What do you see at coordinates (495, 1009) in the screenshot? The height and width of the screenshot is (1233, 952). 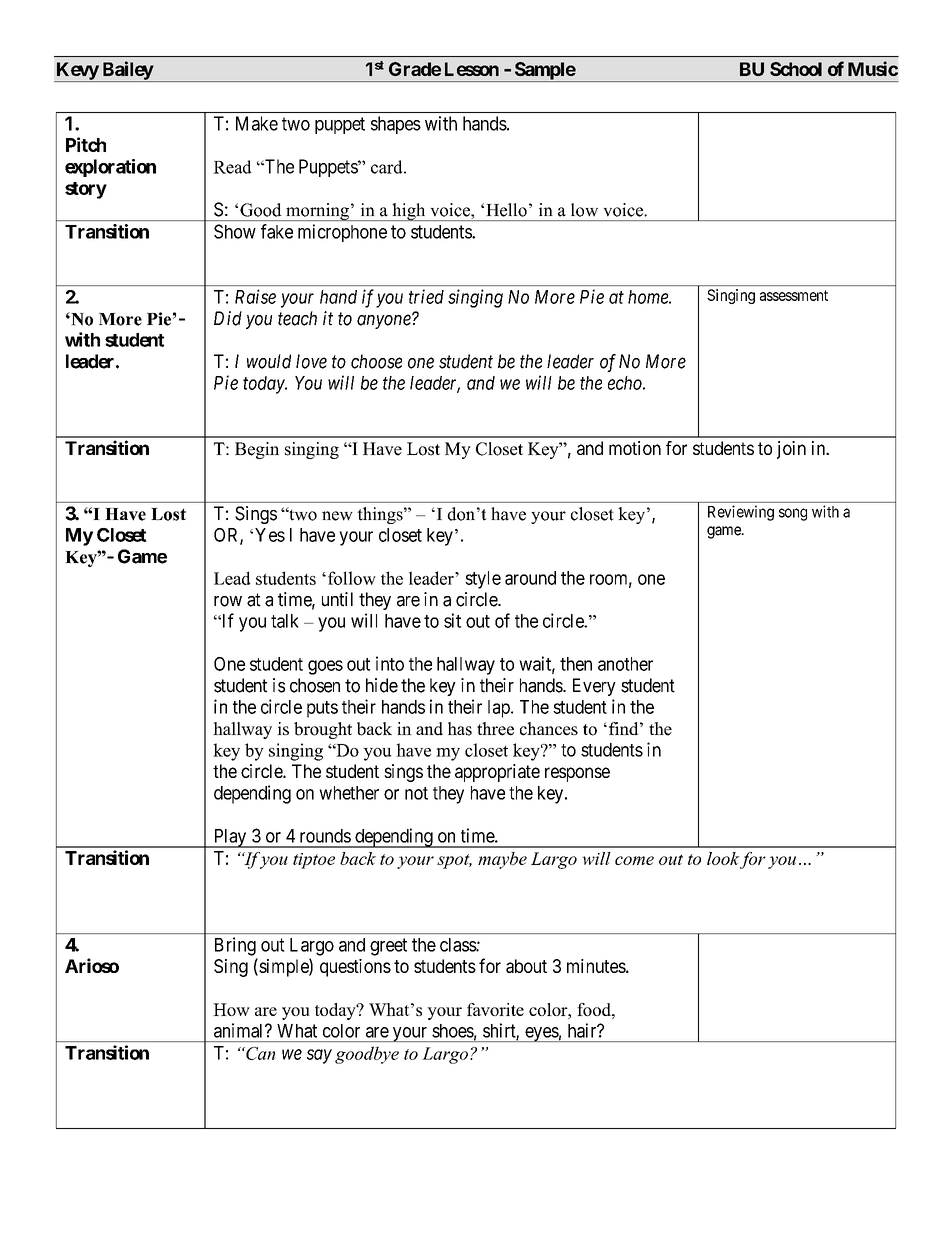 I see `favorite` at bounding box center [495, 1009].
